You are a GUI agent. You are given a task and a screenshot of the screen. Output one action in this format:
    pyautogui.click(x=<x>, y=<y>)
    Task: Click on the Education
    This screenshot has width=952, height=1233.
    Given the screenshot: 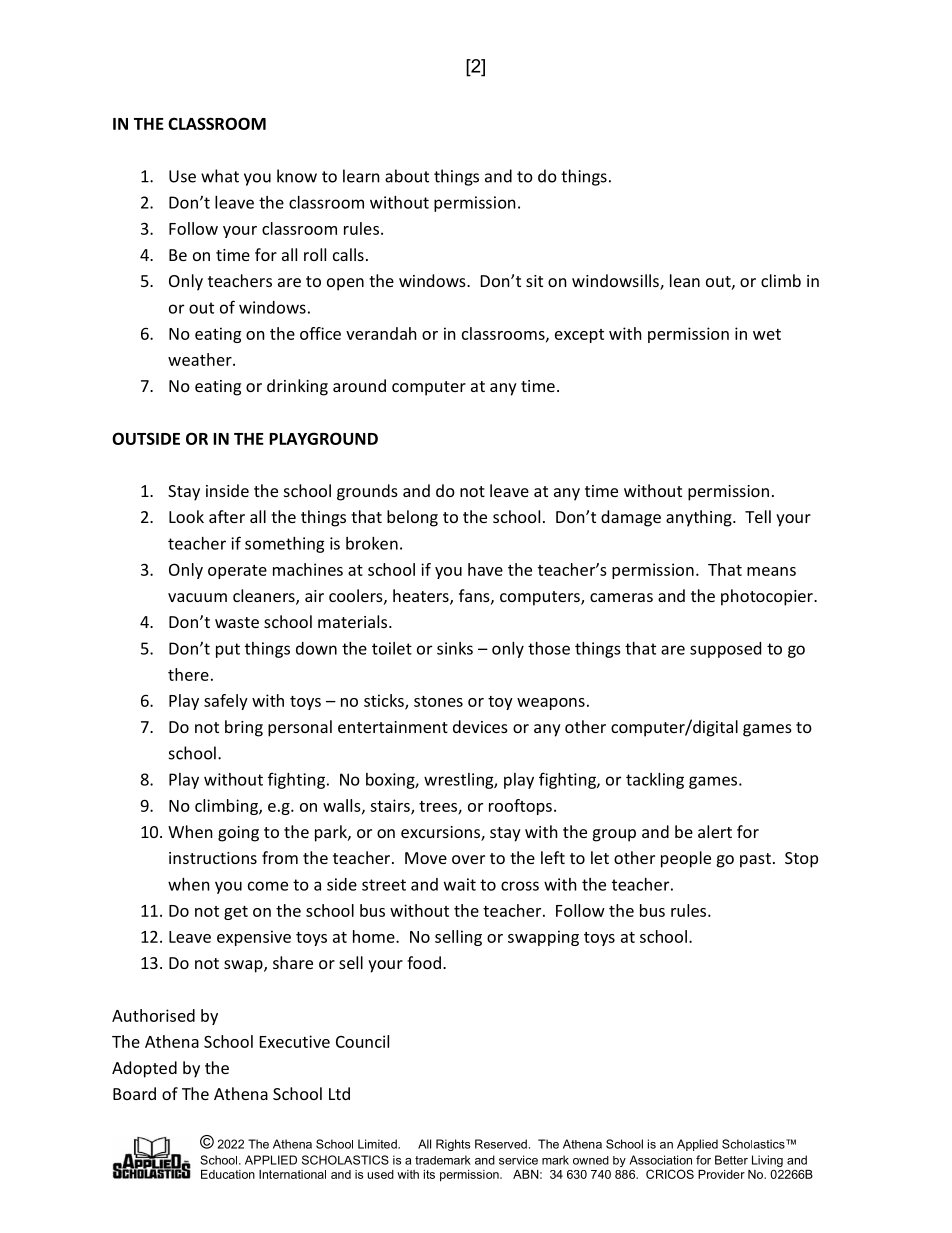 What is the action you would take?
    pyautogui.click(x=228, y=1174)
